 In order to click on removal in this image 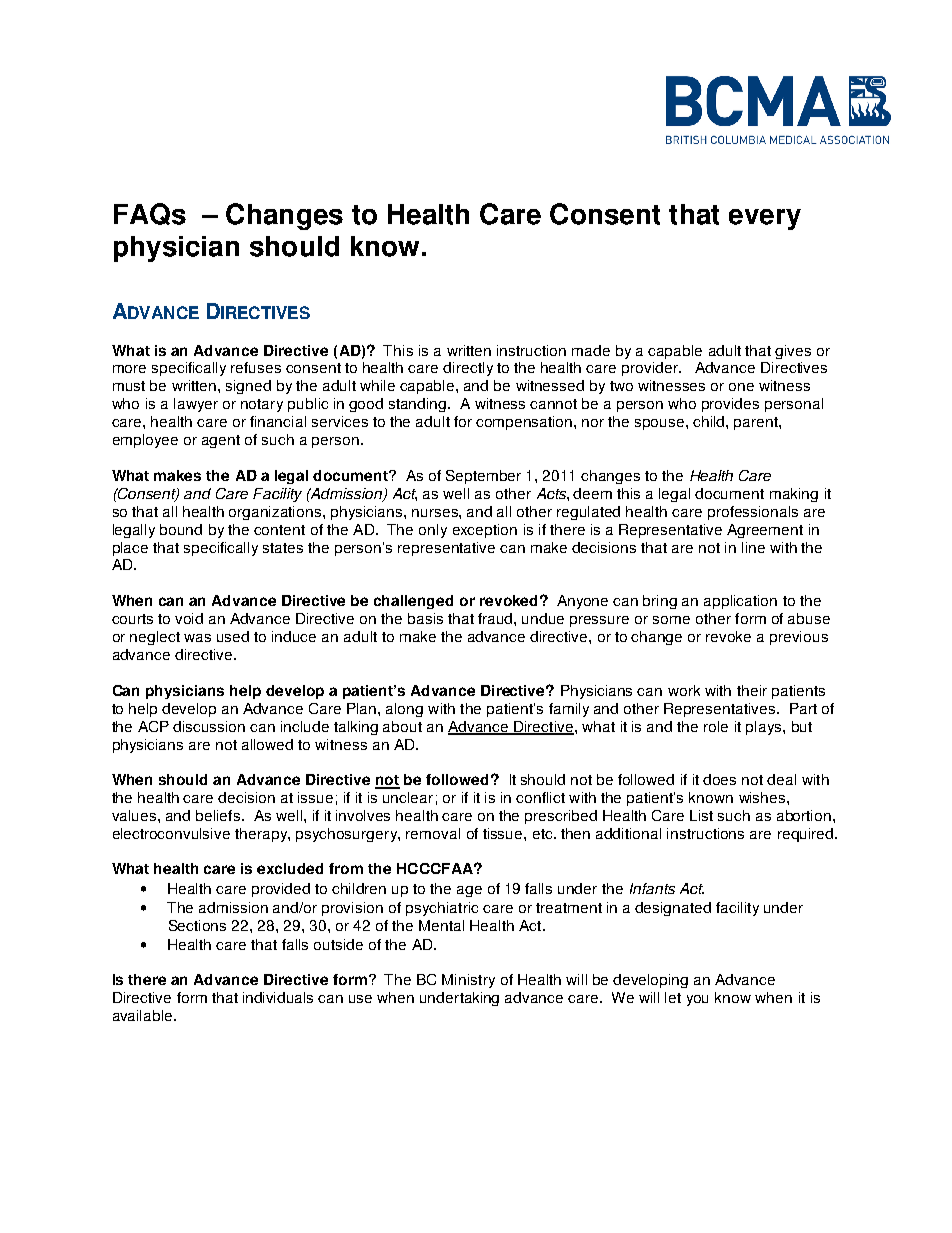, I will do `click(433, 833)`.
